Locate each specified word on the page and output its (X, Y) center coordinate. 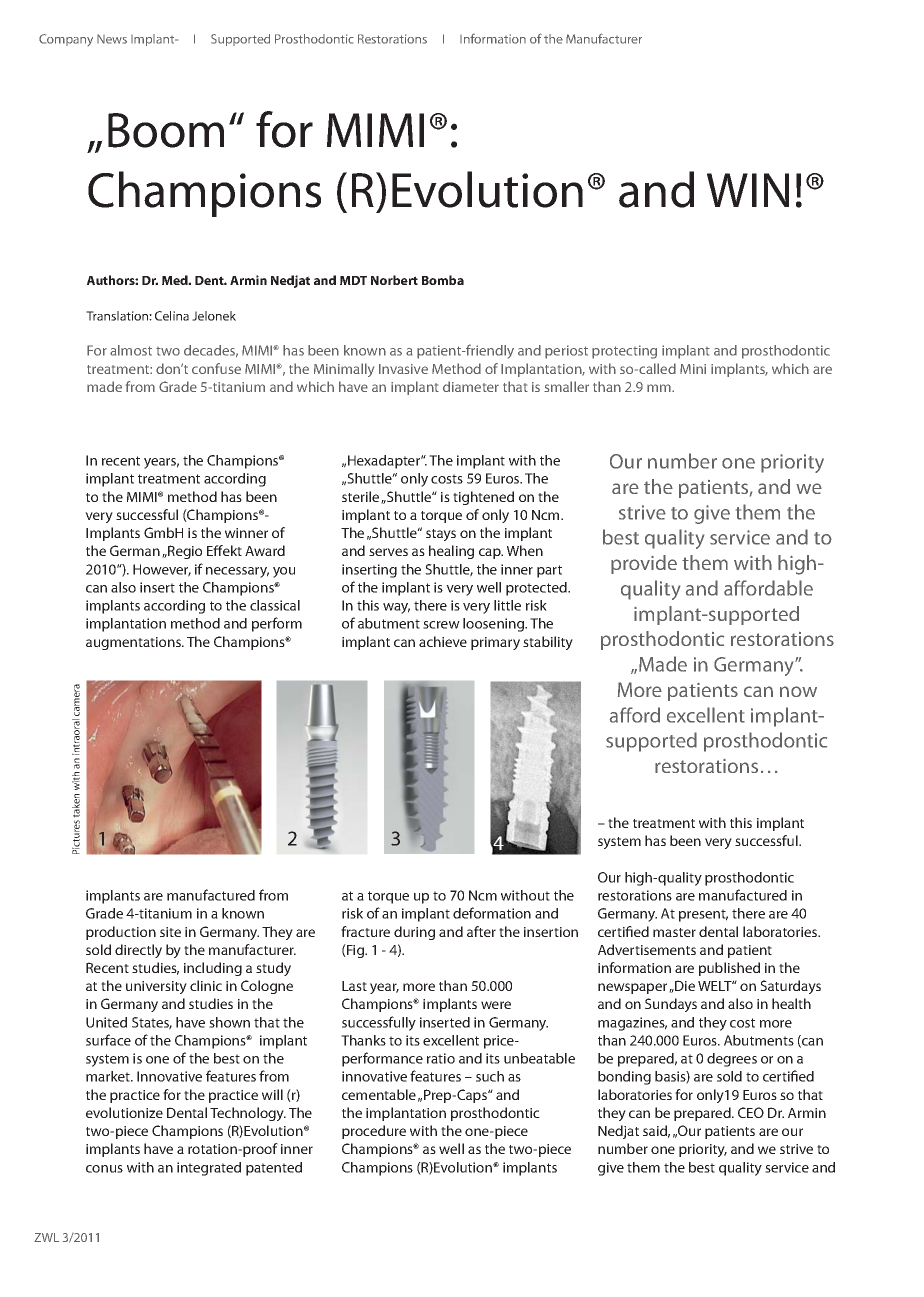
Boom (166, 130)
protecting (624, 352)
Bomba (443, 280)
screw (441, 625)
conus (104, 1169)
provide (644, 564)
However (162, 570)
